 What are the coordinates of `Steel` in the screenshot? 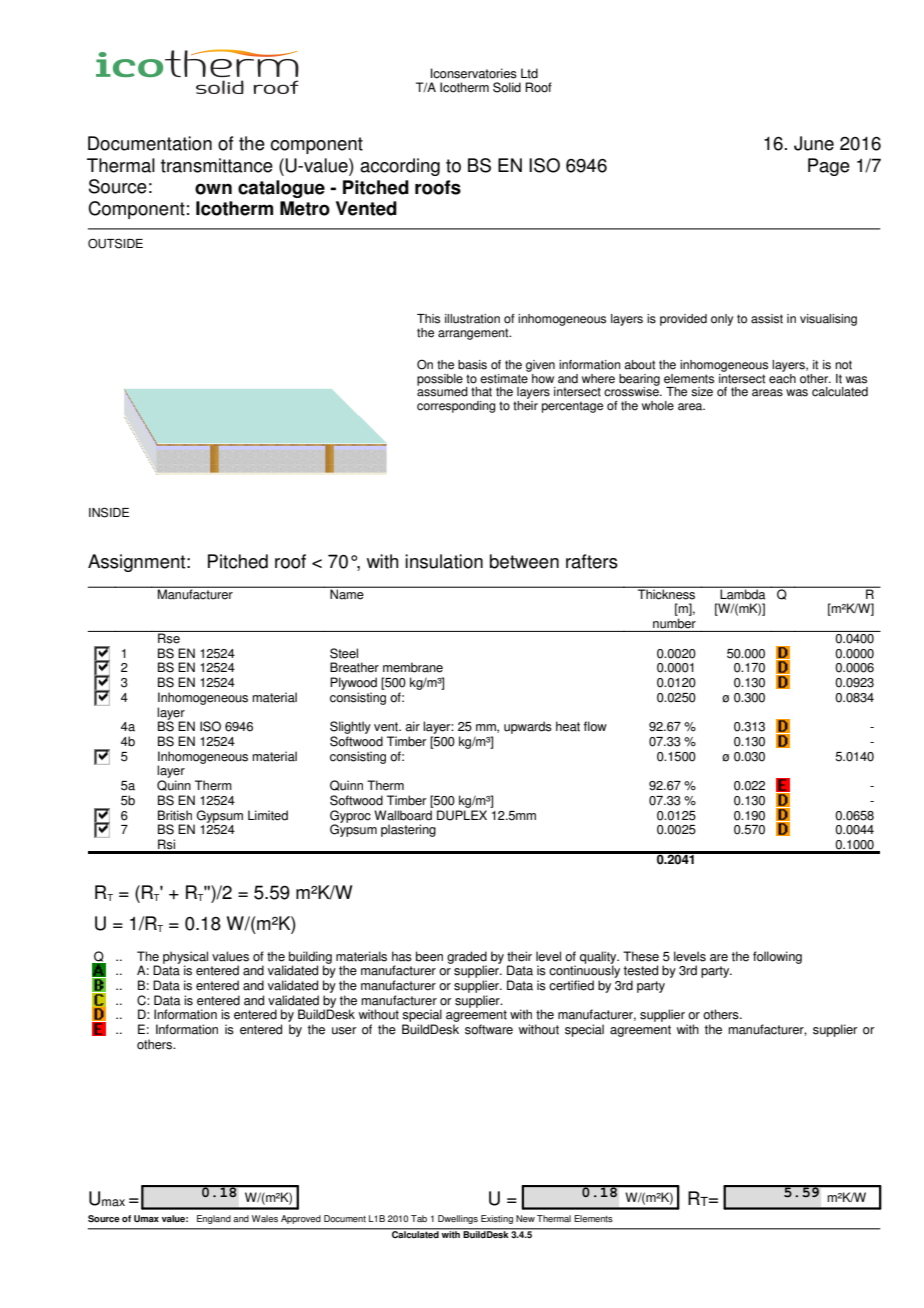 It's located at (344, 653).
